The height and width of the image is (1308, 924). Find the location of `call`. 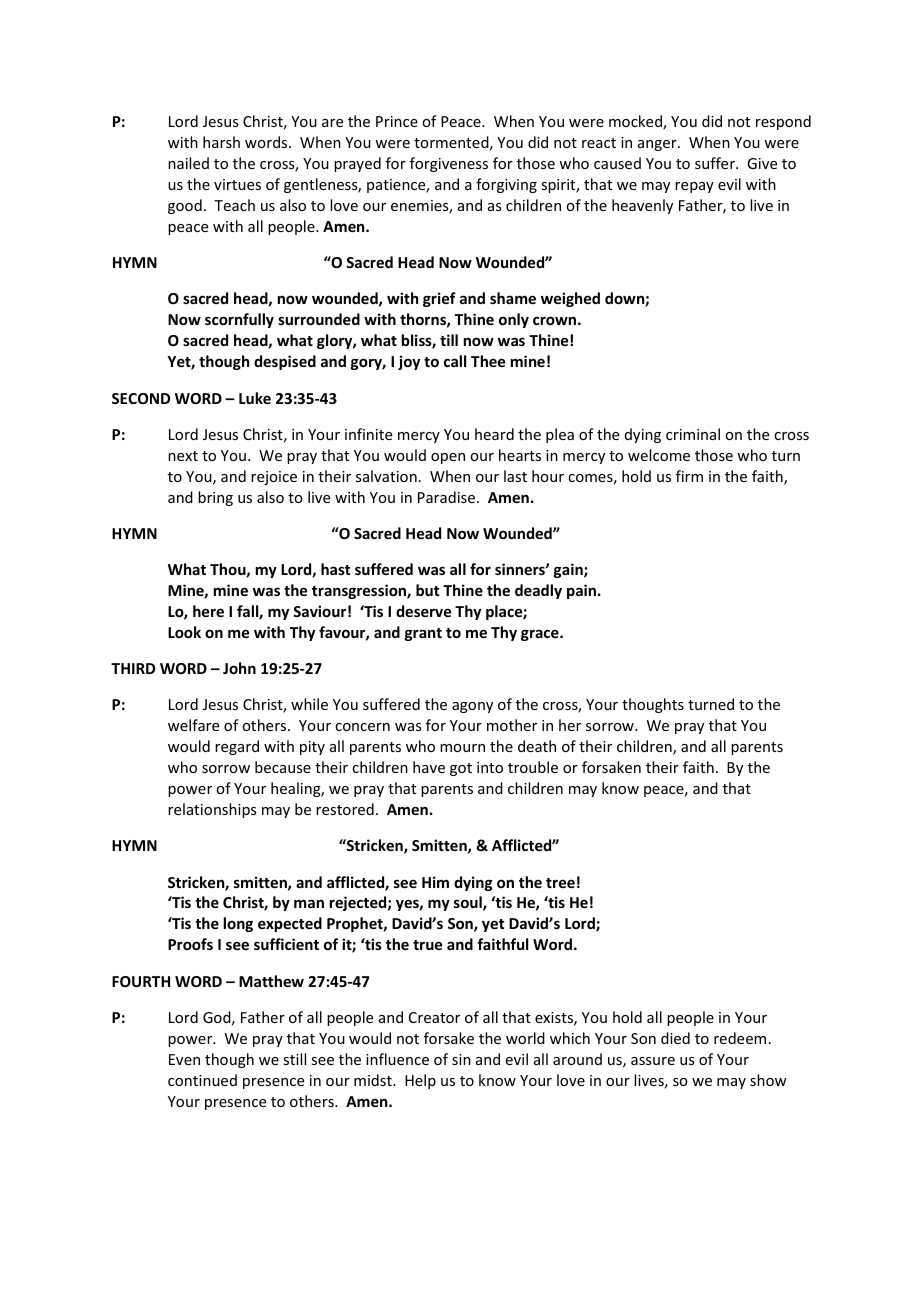

call is located at coordinates (455, 361).
